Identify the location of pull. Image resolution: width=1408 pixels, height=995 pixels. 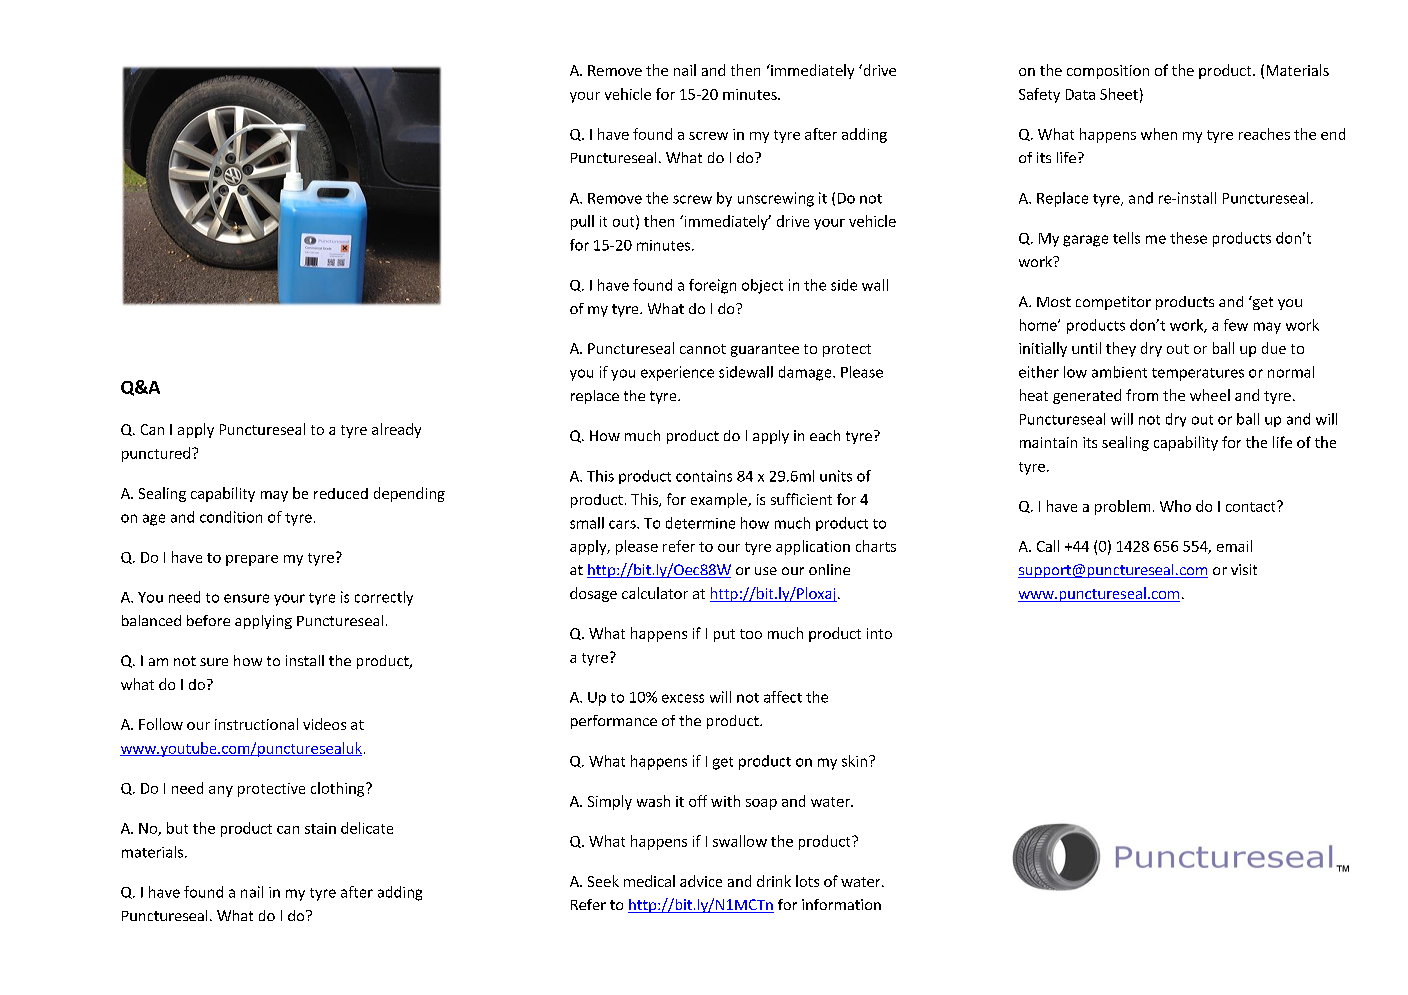
(582, 222).
